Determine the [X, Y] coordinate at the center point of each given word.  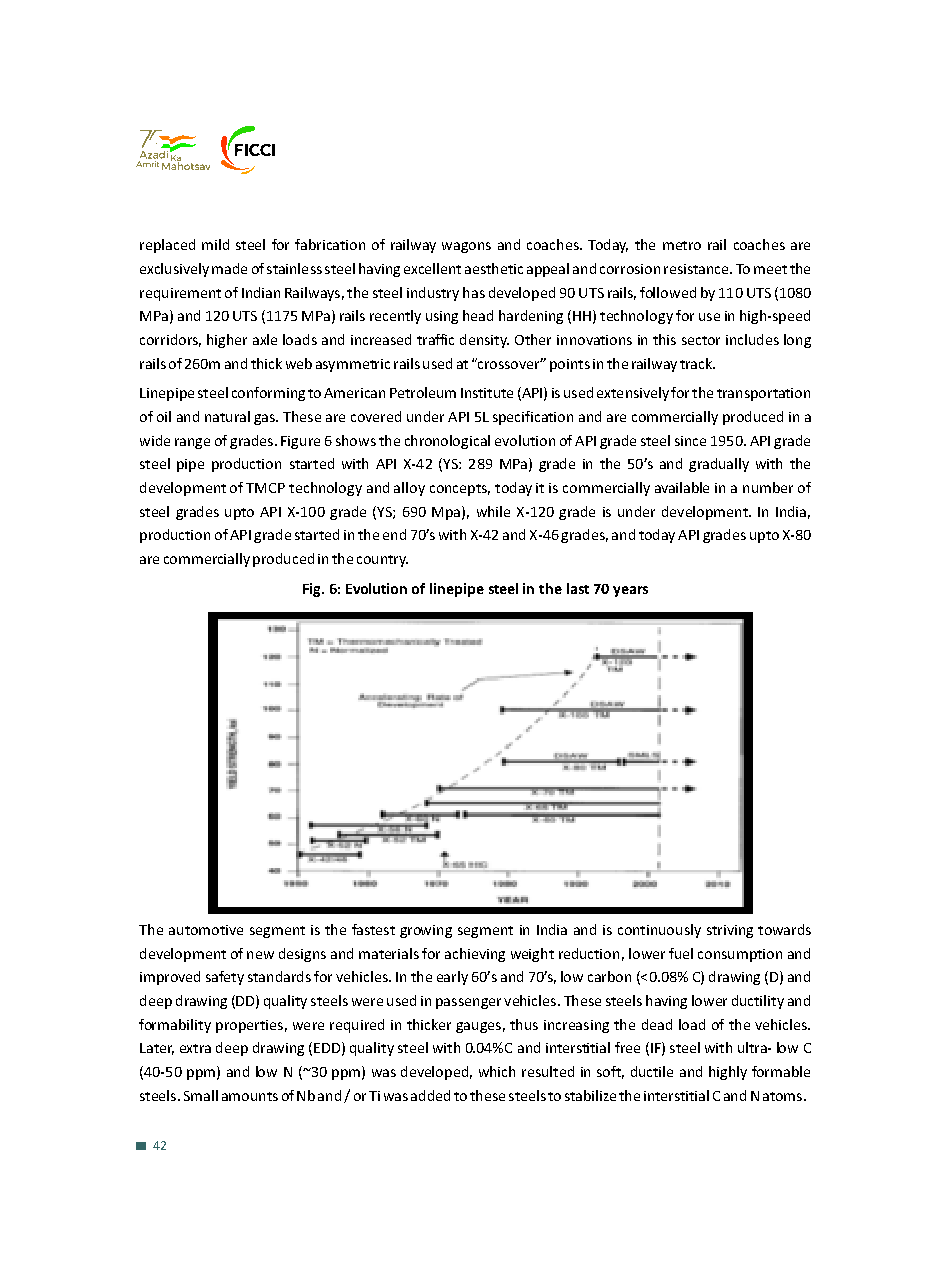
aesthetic [494, 268]
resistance [697, 269]
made [229, 268]
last [578, 588]
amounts [250, 1096]
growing [426, 931]
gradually [719, 465]
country [382, 561]
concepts [460, 490]
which [497, 1071]
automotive [206, 930]
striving [730, 931]
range [192, 443]
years [630, 591]
